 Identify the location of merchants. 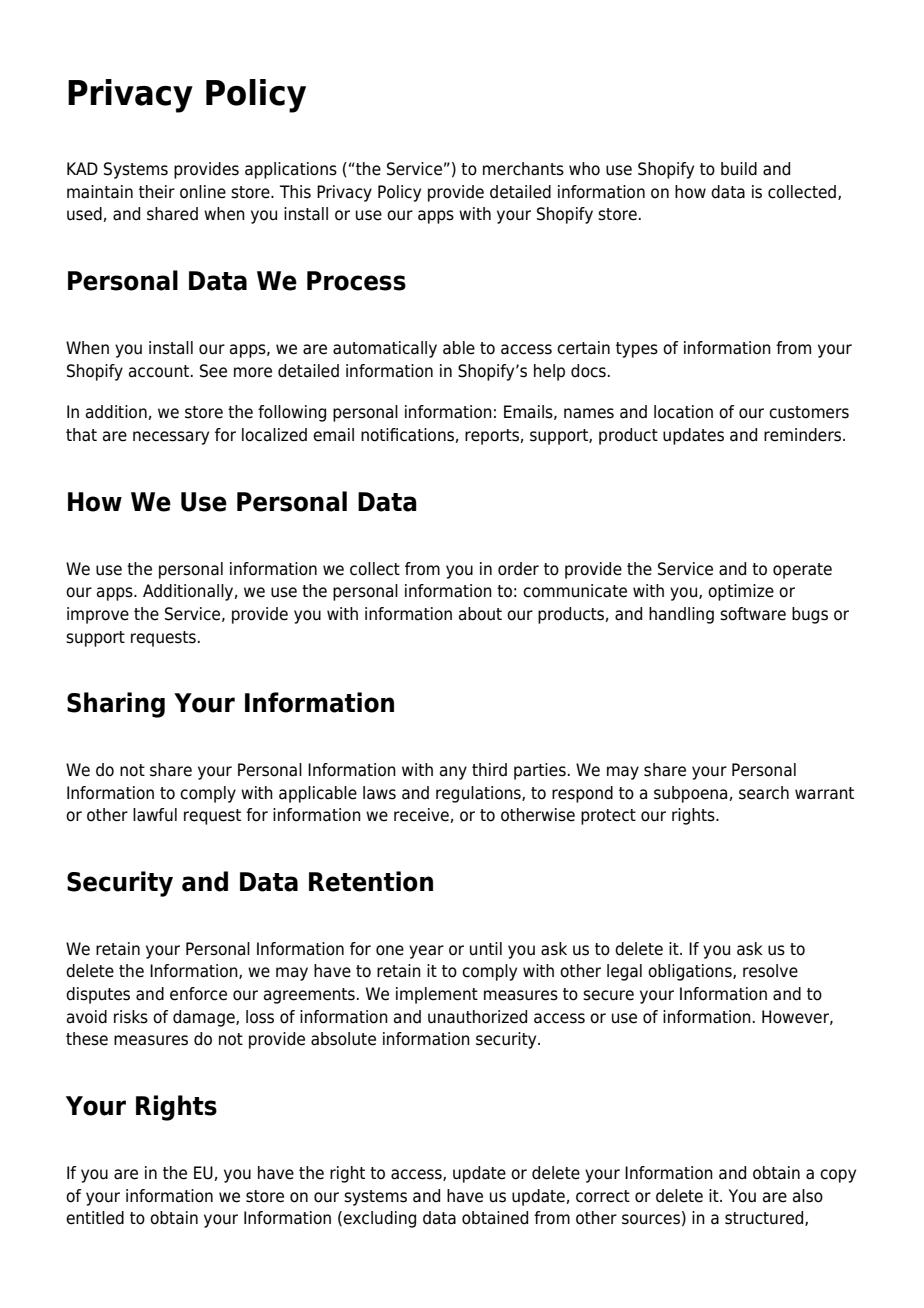
(523, 169).
